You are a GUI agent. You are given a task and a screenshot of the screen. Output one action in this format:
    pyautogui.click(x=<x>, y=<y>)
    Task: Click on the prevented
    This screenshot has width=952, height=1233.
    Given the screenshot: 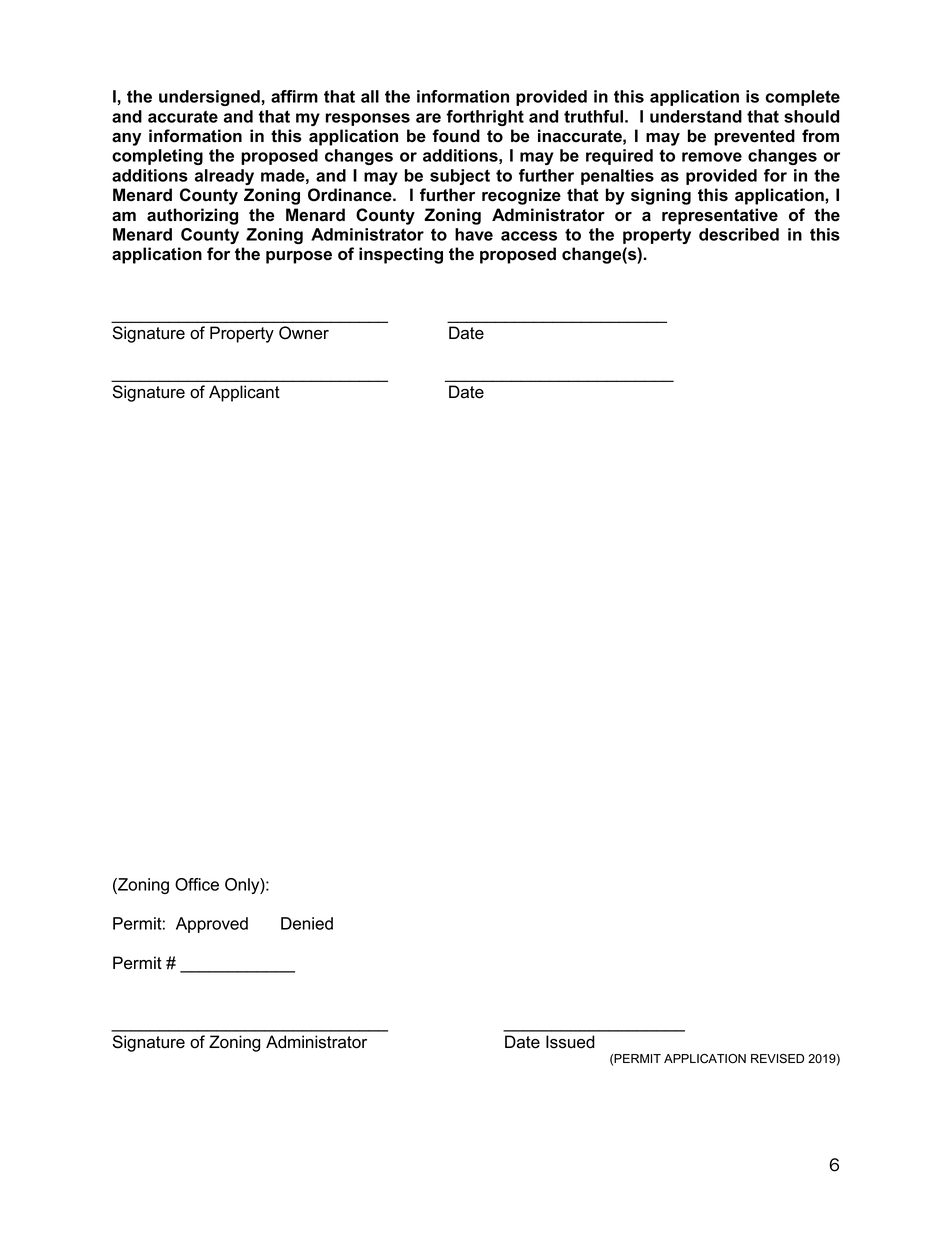 What is the action you would take?
    pyautogui.click(x=754, y=137)
